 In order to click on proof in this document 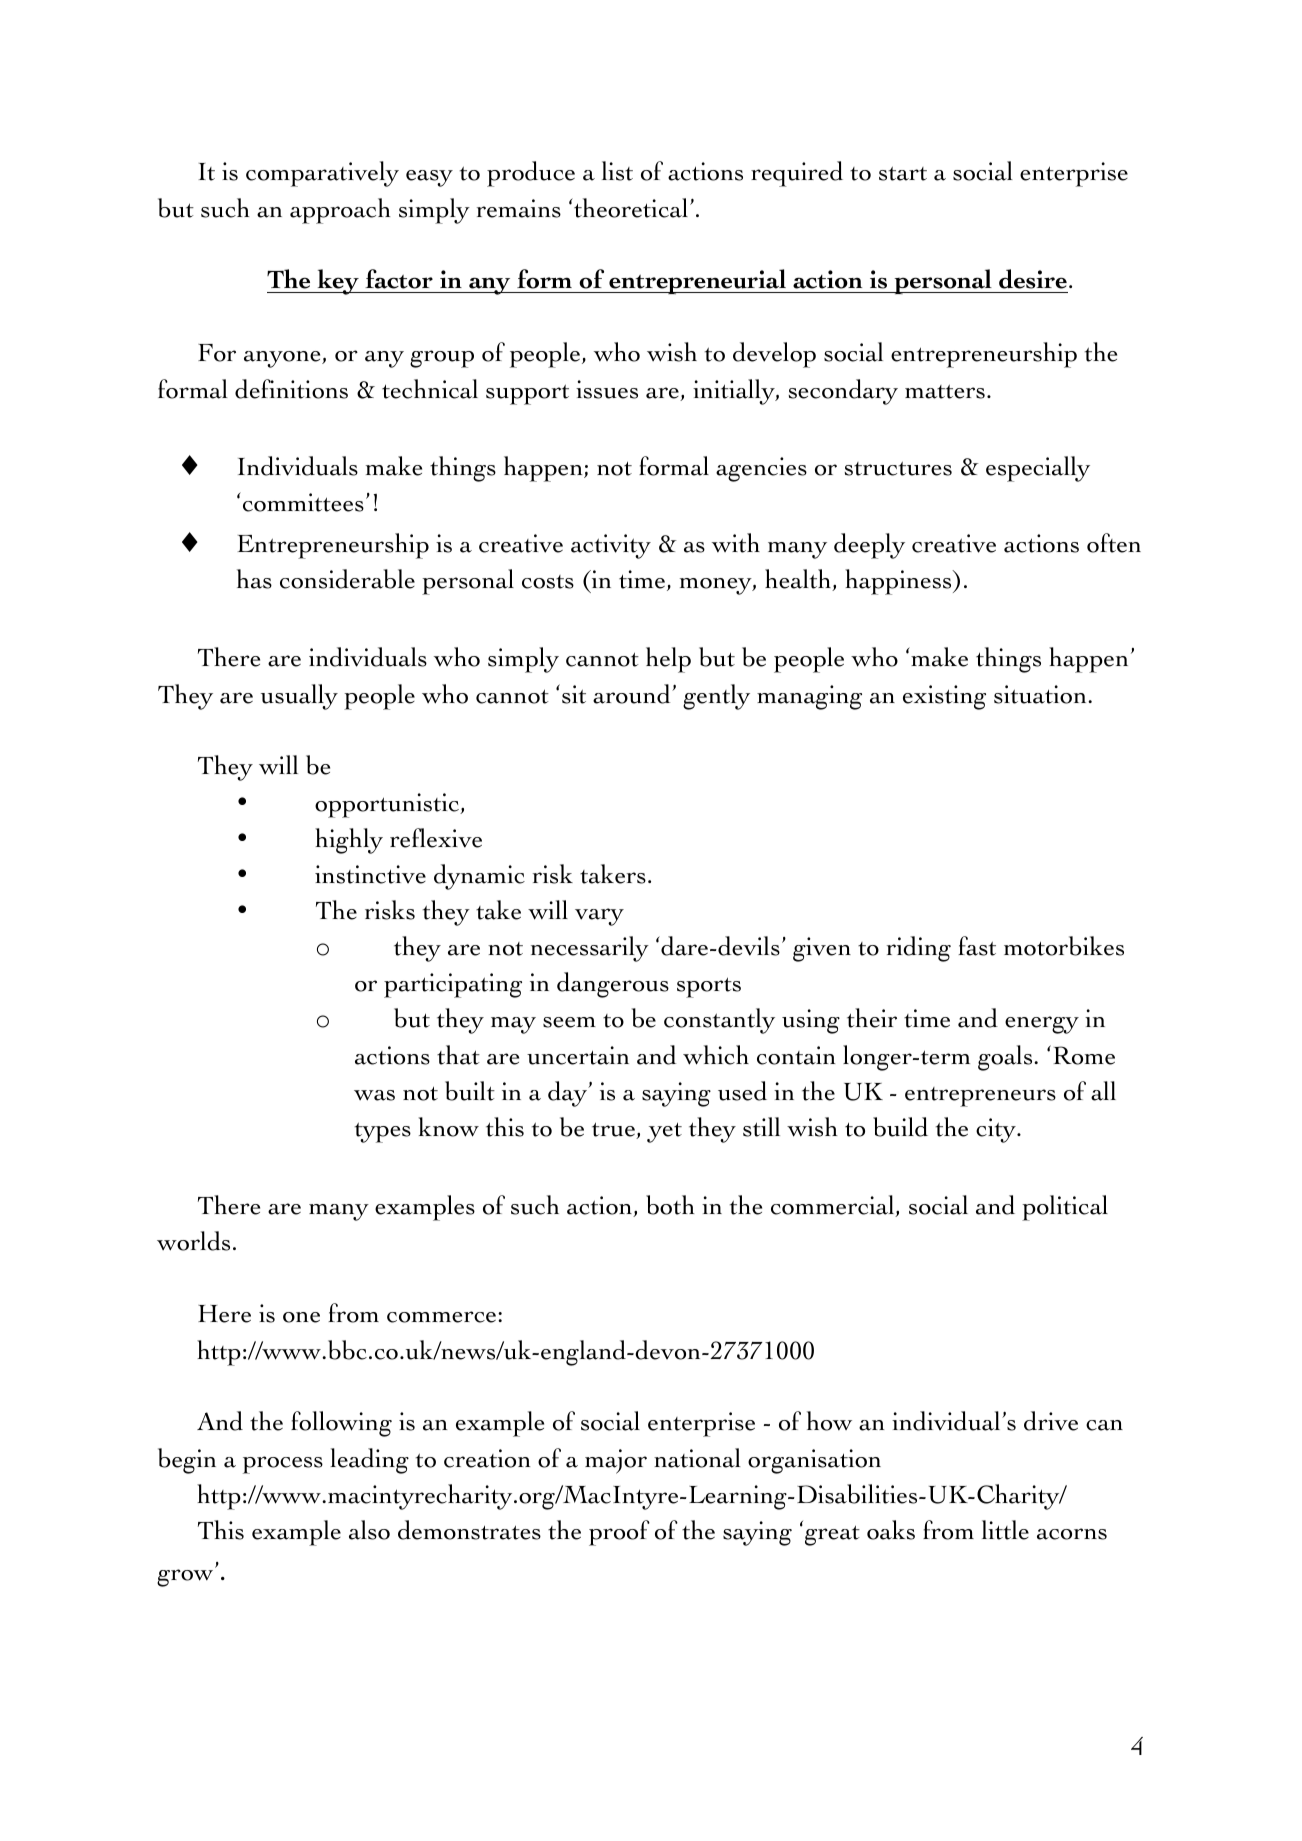, I will do `click(619, 1533)`.
